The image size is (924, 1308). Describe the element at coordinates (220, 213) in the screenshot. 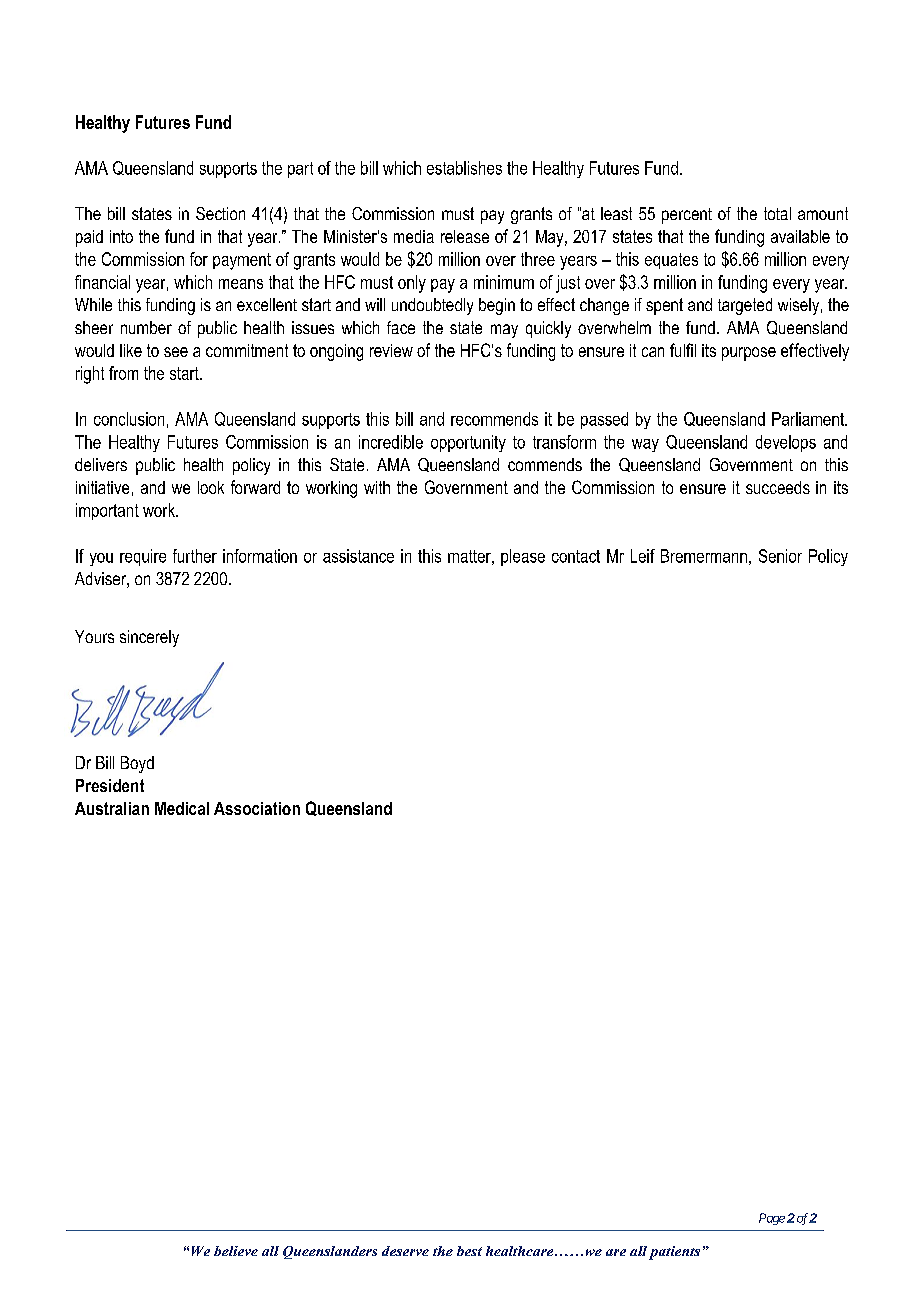

I see `Section` at that location.
